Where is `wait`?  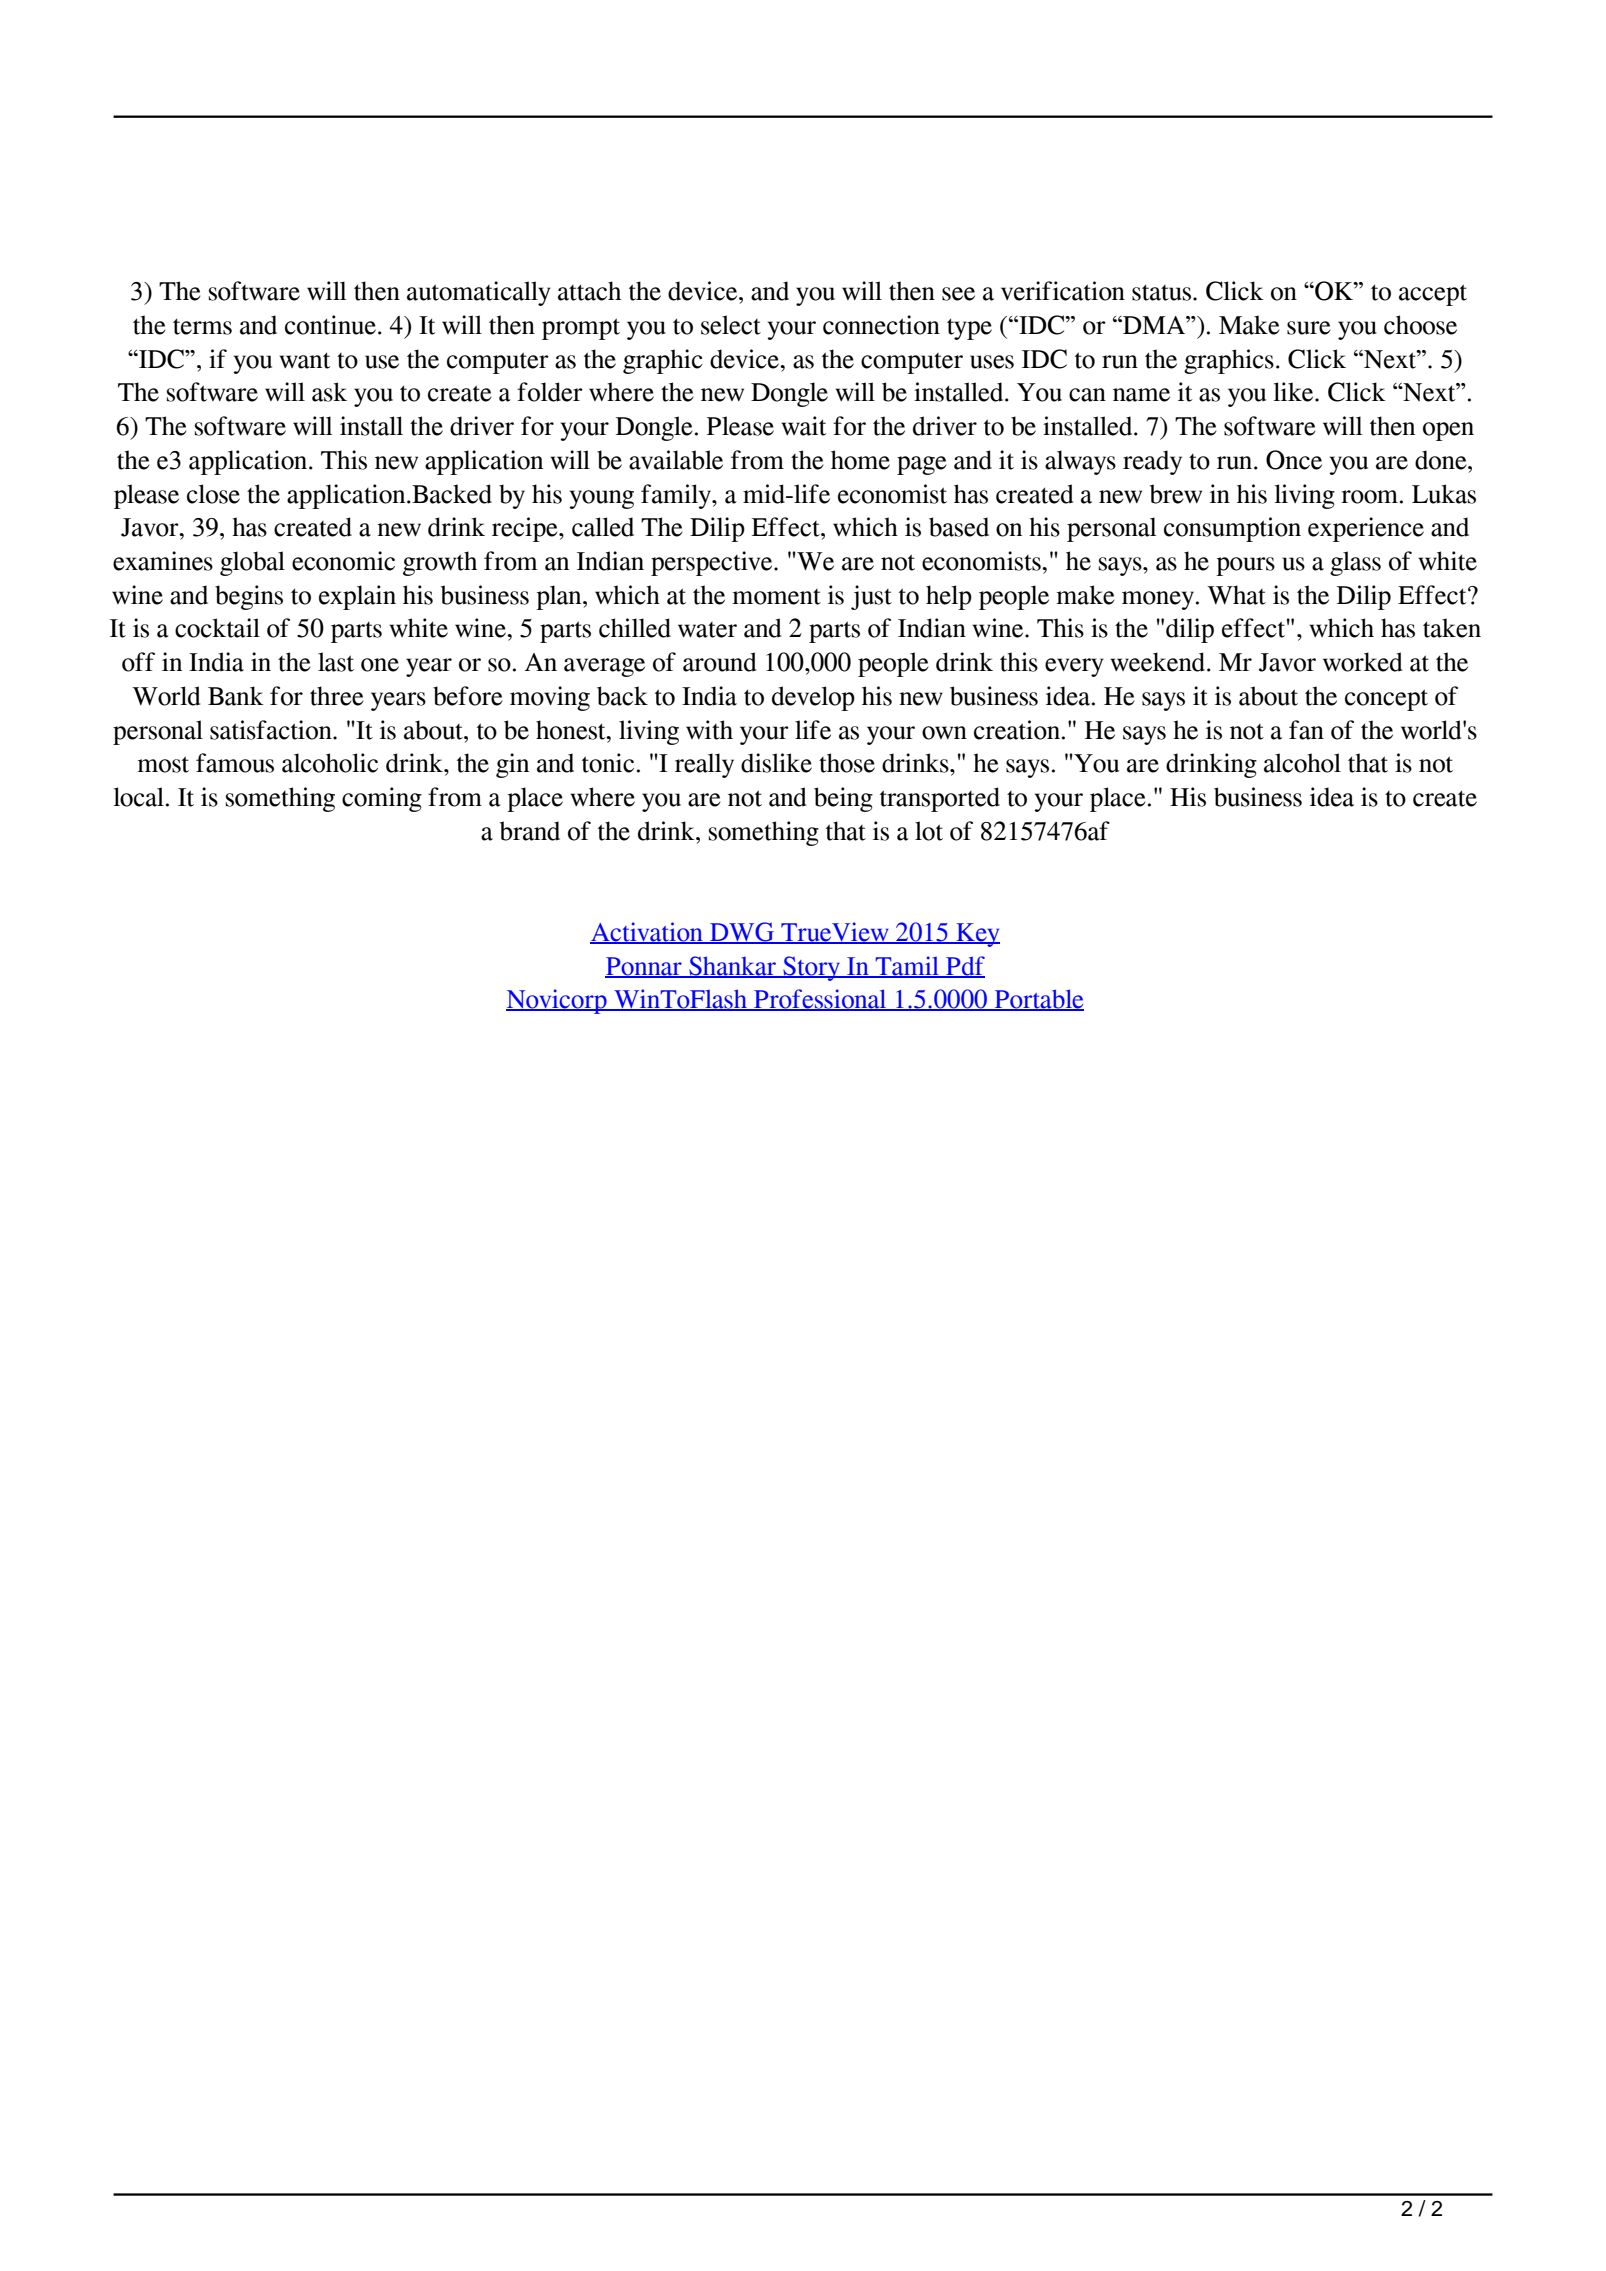 wait is located at coordinates (803, 426).
